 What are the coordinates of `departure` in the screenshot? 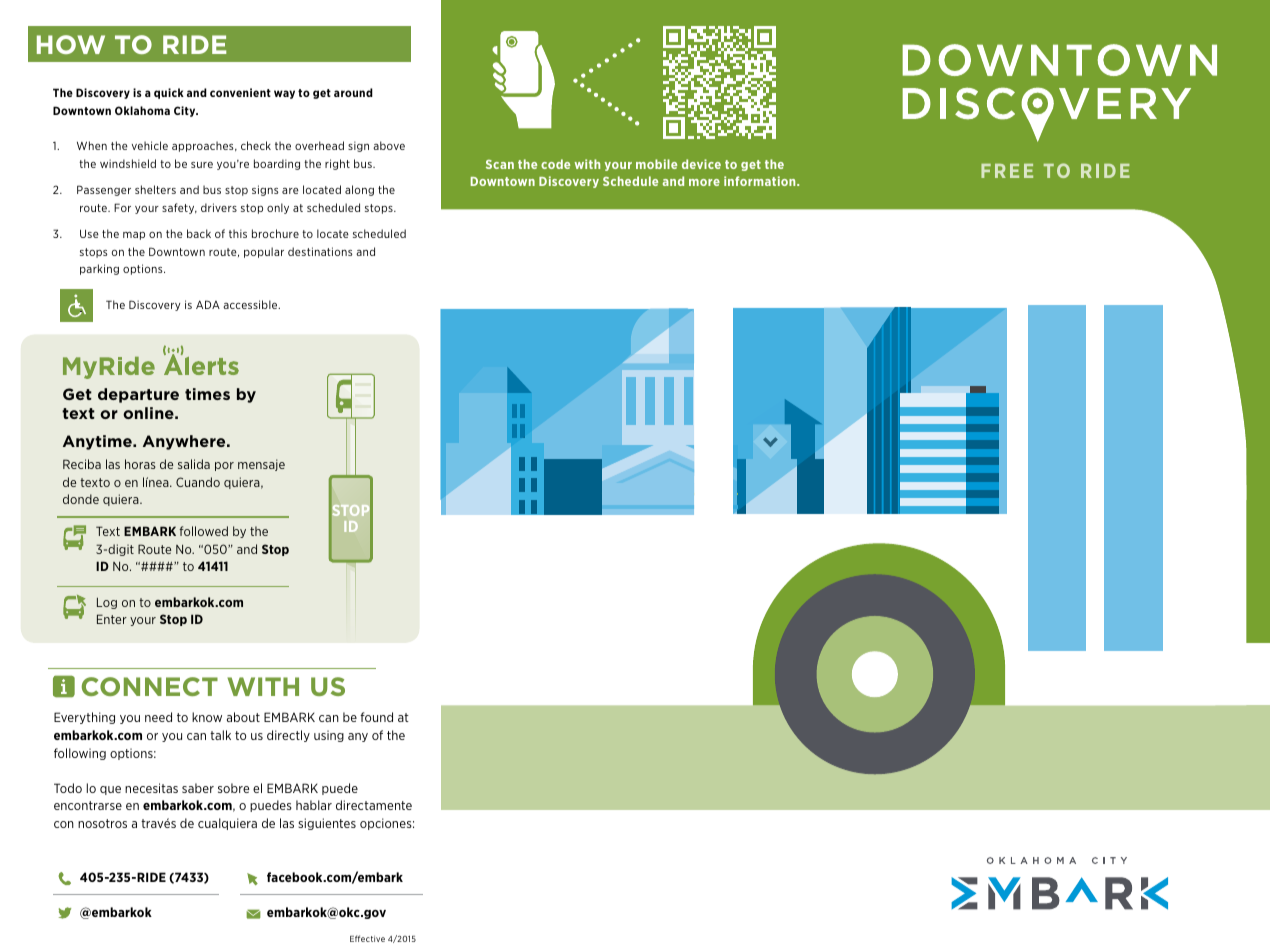 It's located at (138, 395).
